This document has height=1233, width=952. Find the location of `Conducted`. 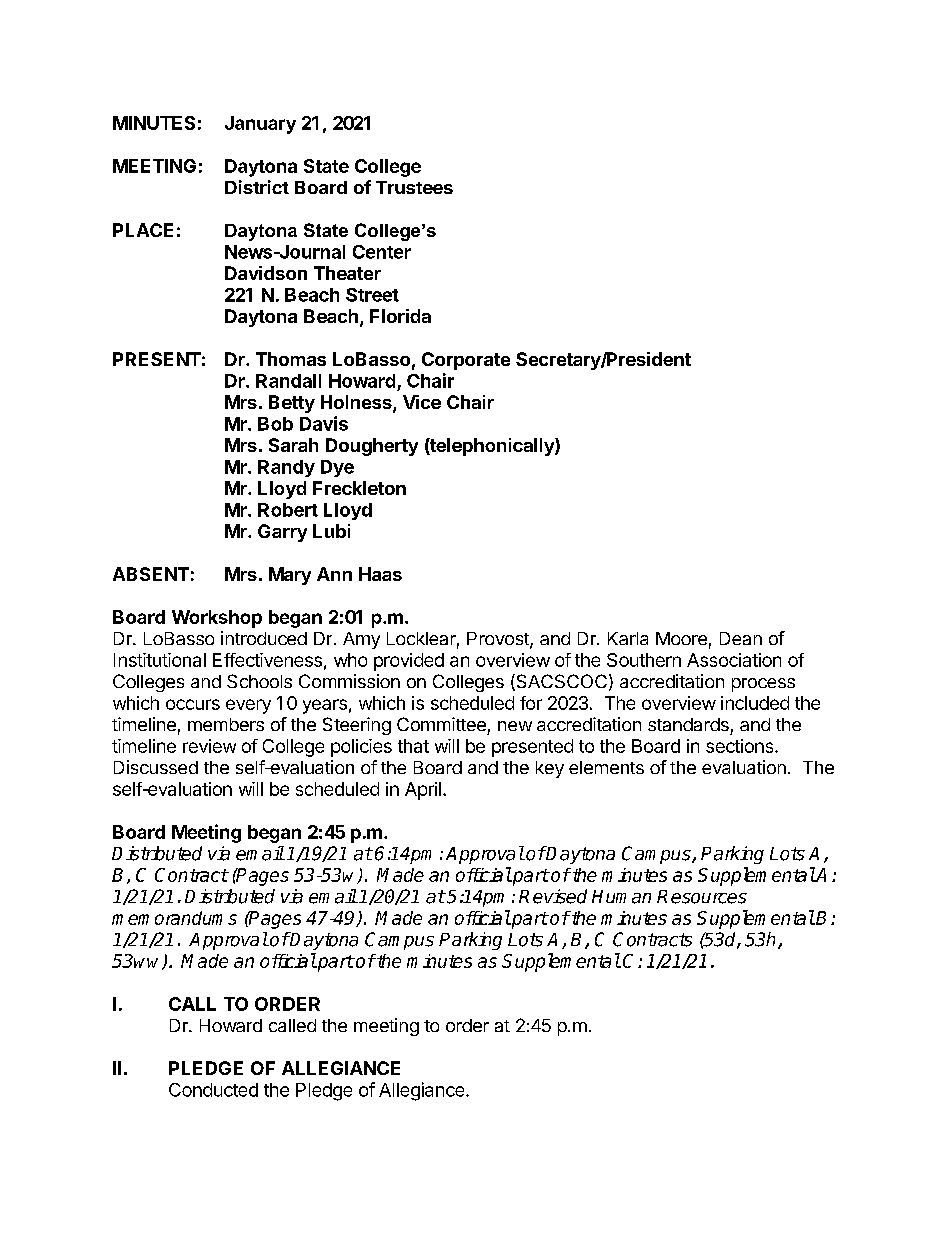

Conducted is located at coordinates (213, 1090).
